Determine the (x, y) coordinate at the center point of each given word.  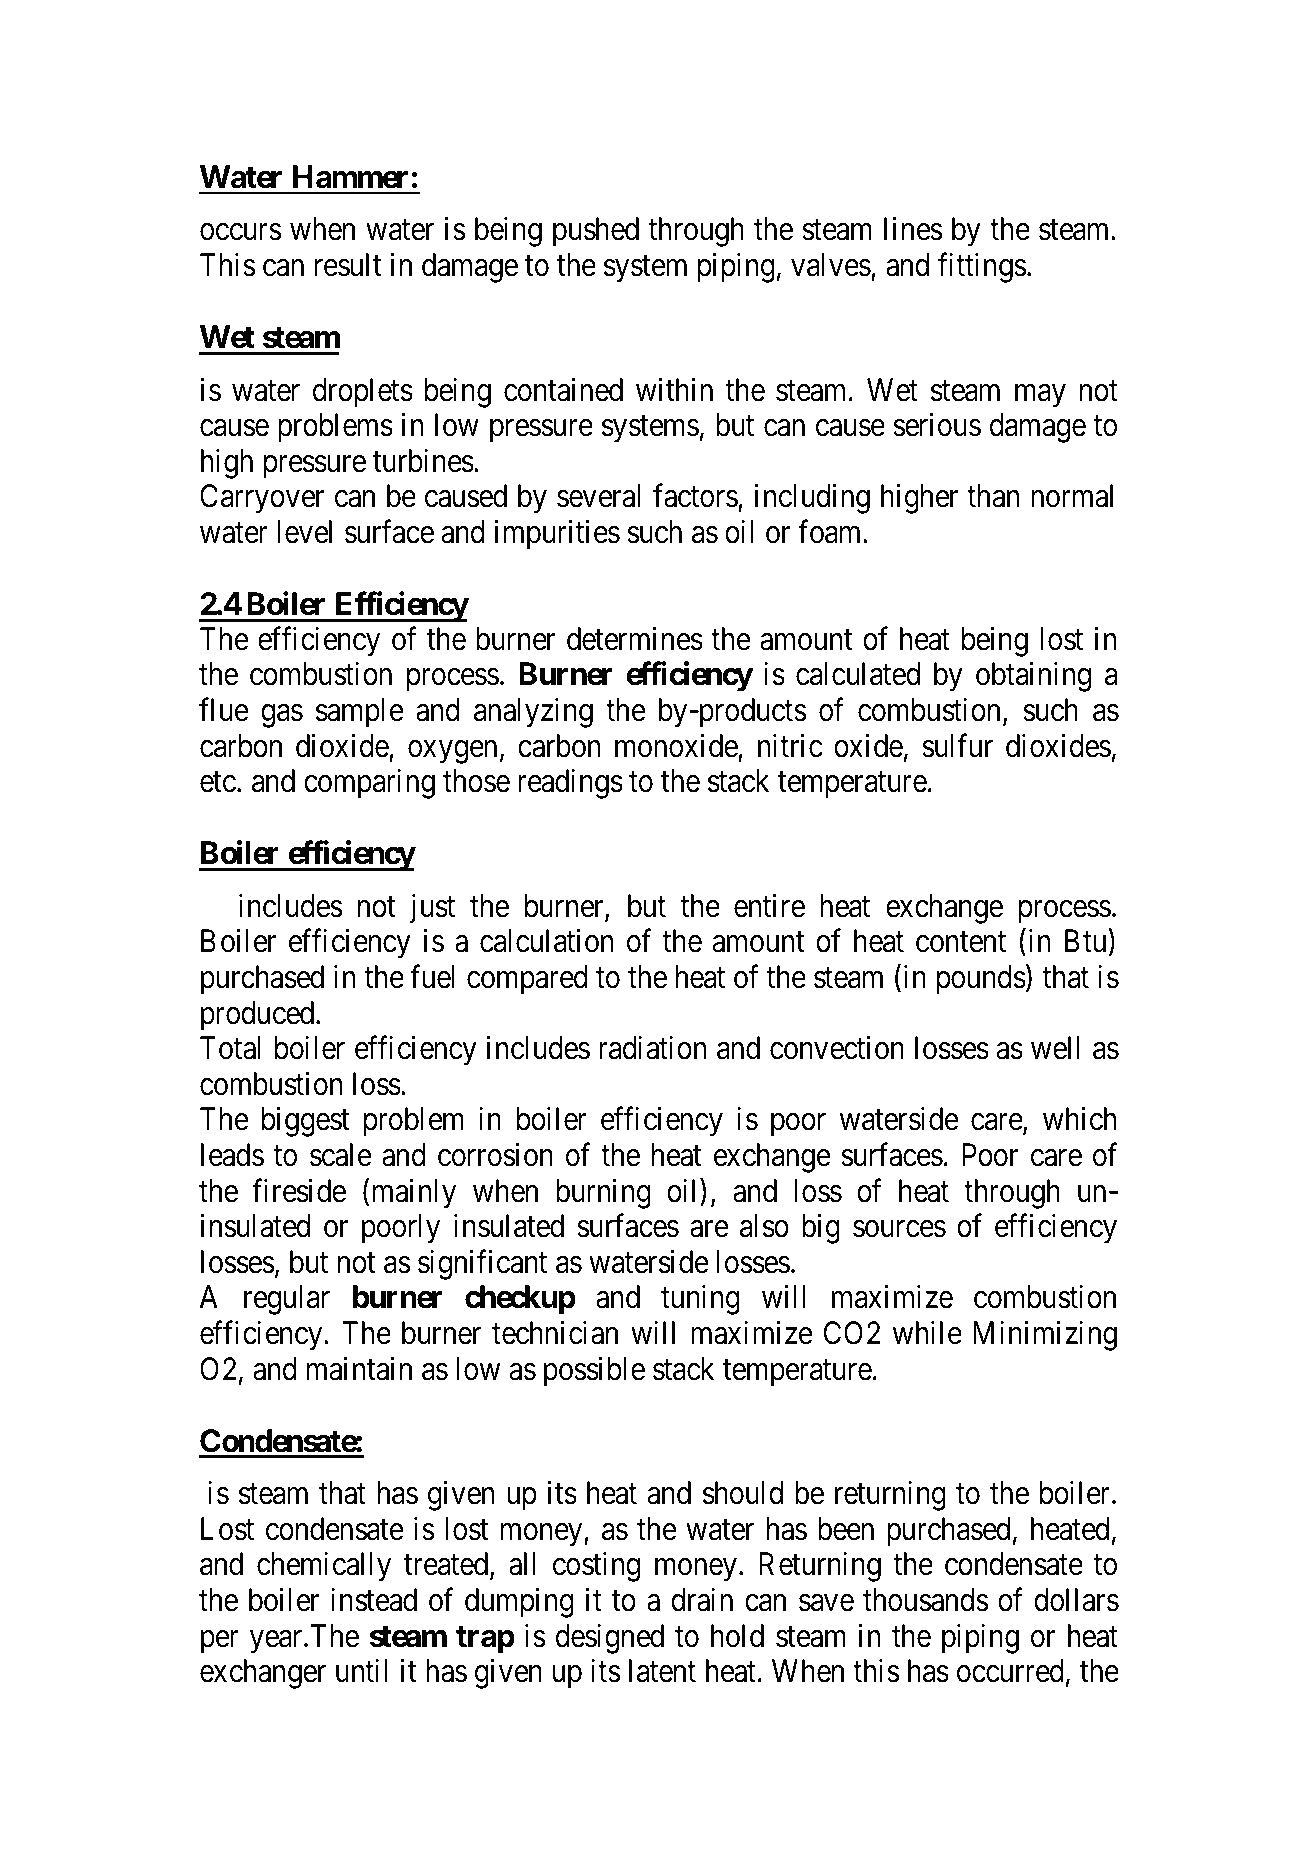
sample (360, 713)
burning (603, 1193)
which (1079, 1119)
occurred (1010, 1671)
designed (610, 1638)
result (348, 265)
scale (341, 1155)
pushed (596, 232)
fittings (982, 268)
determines (635, 639)
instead (374, 1600)
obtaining (1033, 677)
